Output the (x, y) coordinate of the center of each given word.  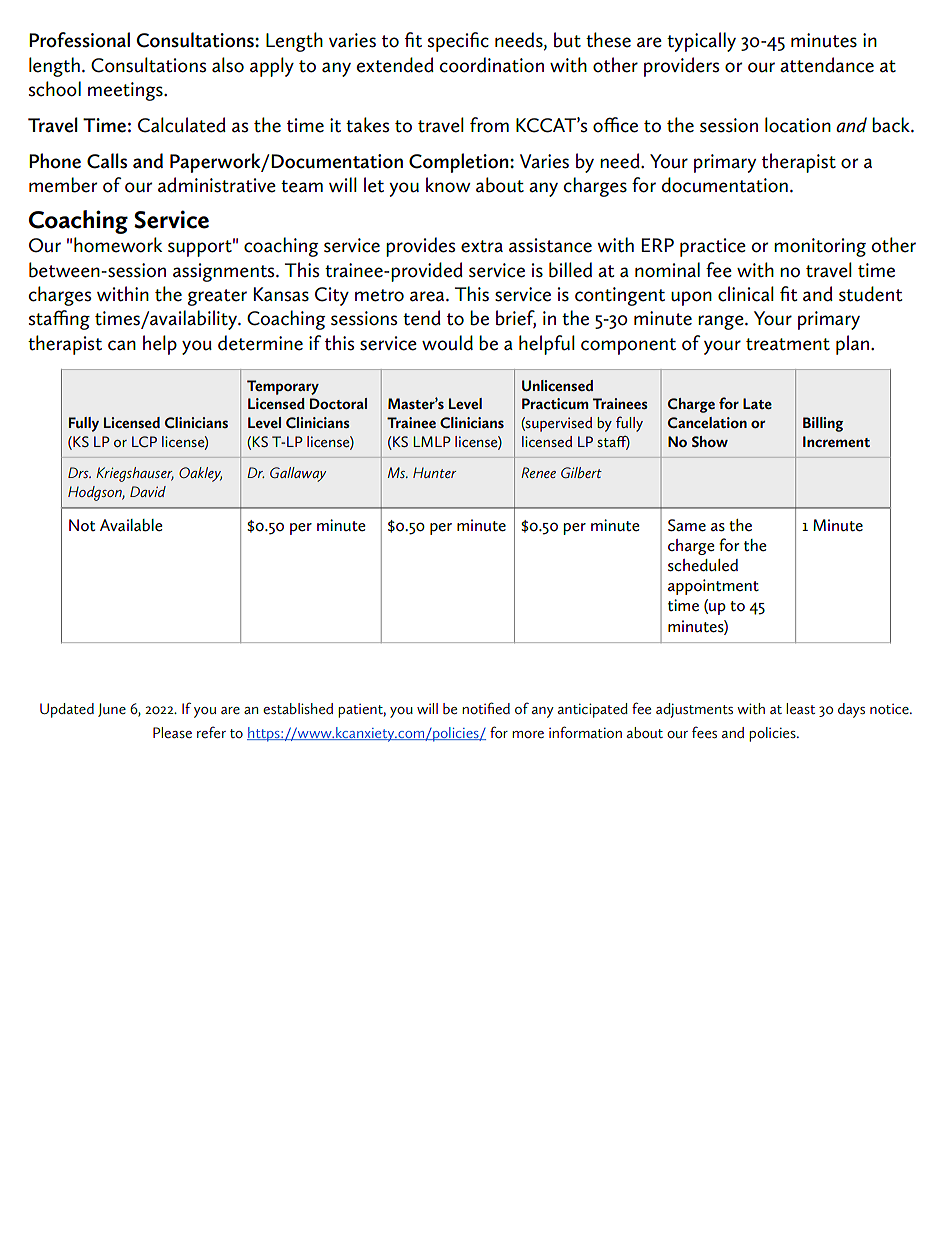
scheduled (703, 565)
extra (482, 246)
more (528, 734)
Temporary (283, 387)
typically (701, 42)
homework (118, 245)
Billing (823, 424)
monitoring (820, 247)
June (112, 710)
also (228, 65)
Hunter (434, 472)
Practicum (555, 403)
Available (131, 525)
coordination (491, 65)
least (801, 708)
